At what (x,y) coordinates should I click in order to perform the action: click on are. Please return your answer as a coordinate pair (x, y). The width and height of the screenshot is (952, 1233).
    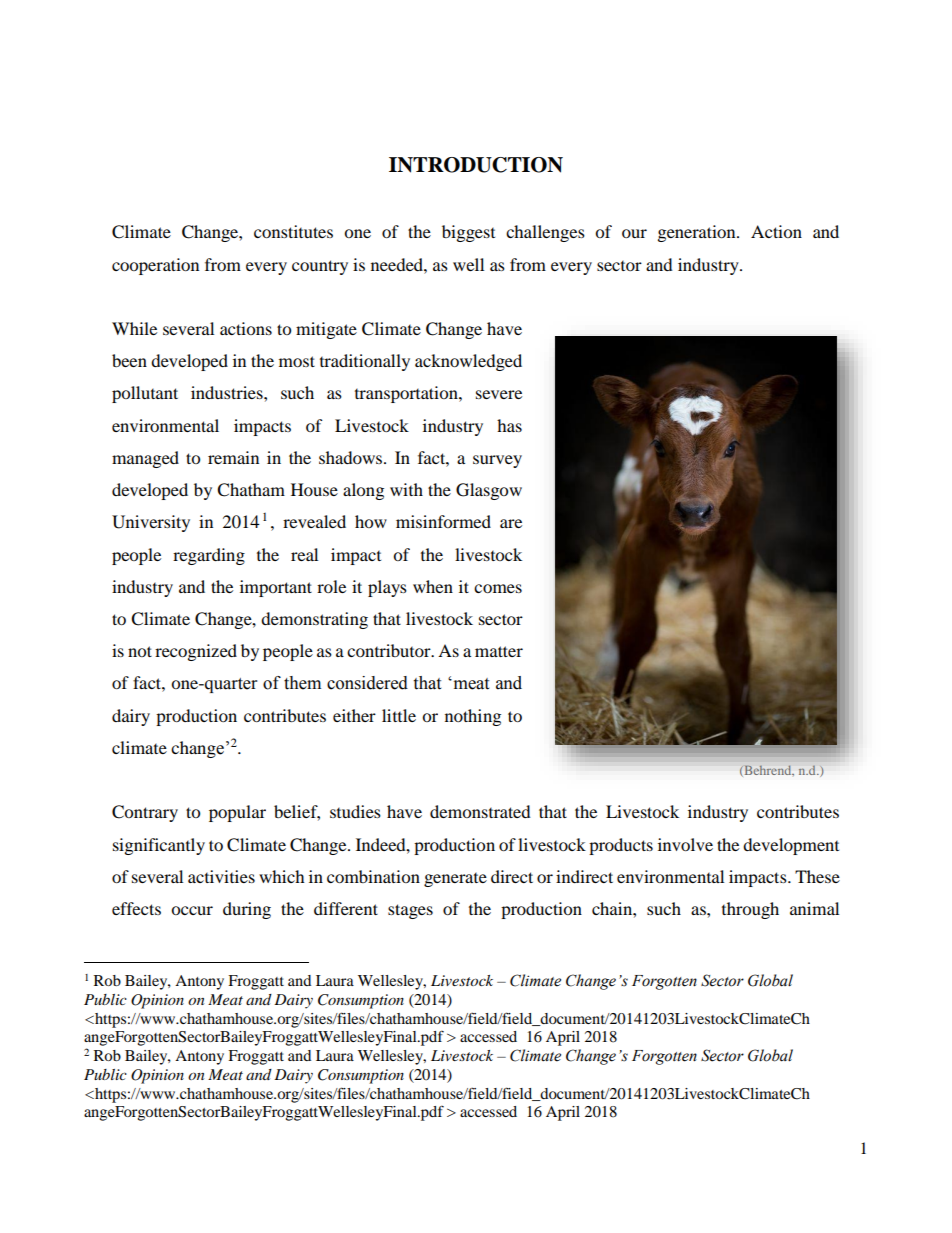
    Looking at the image, I should click on (511, 523).
